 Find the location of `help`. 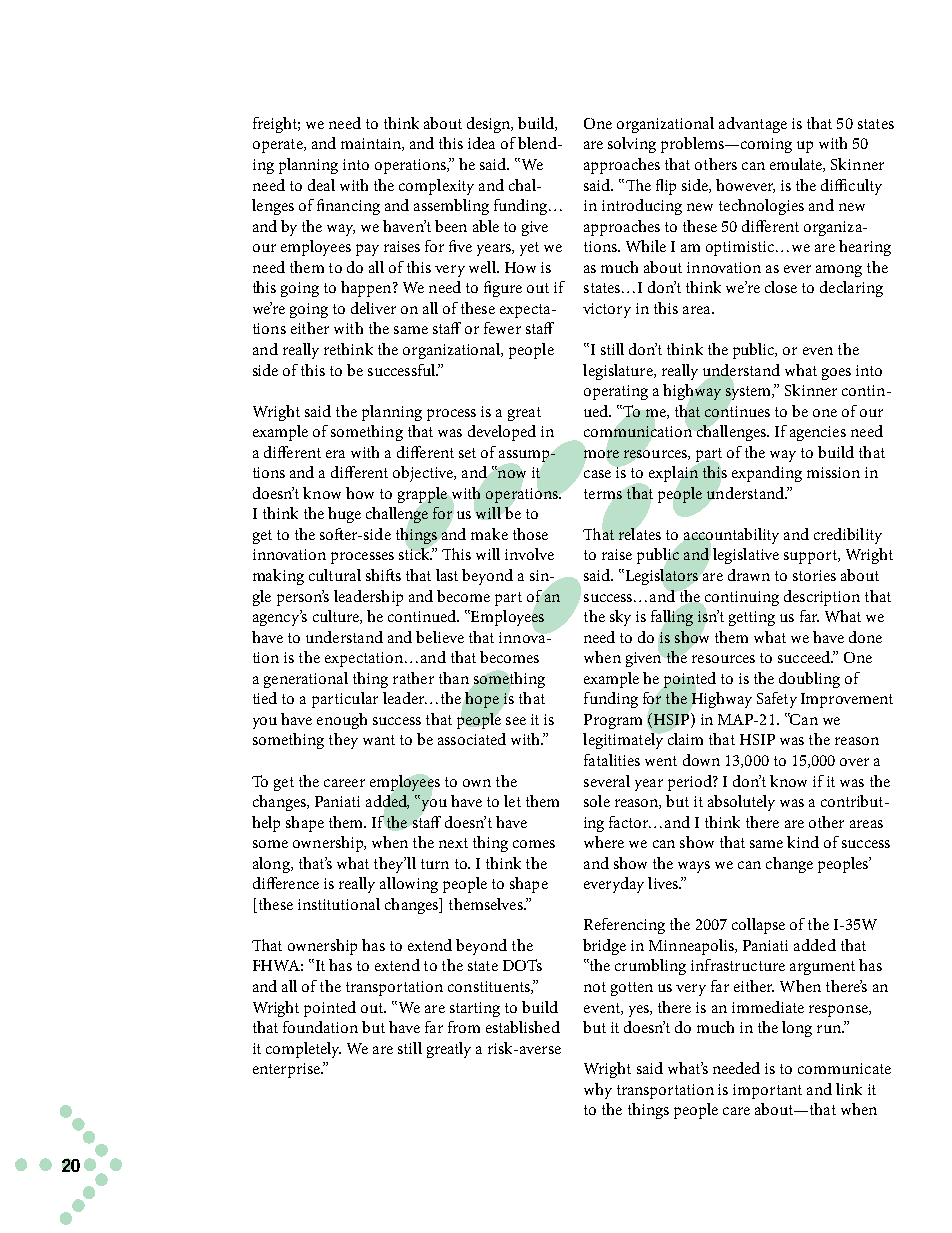

help is located at coordinates (266, 824).
